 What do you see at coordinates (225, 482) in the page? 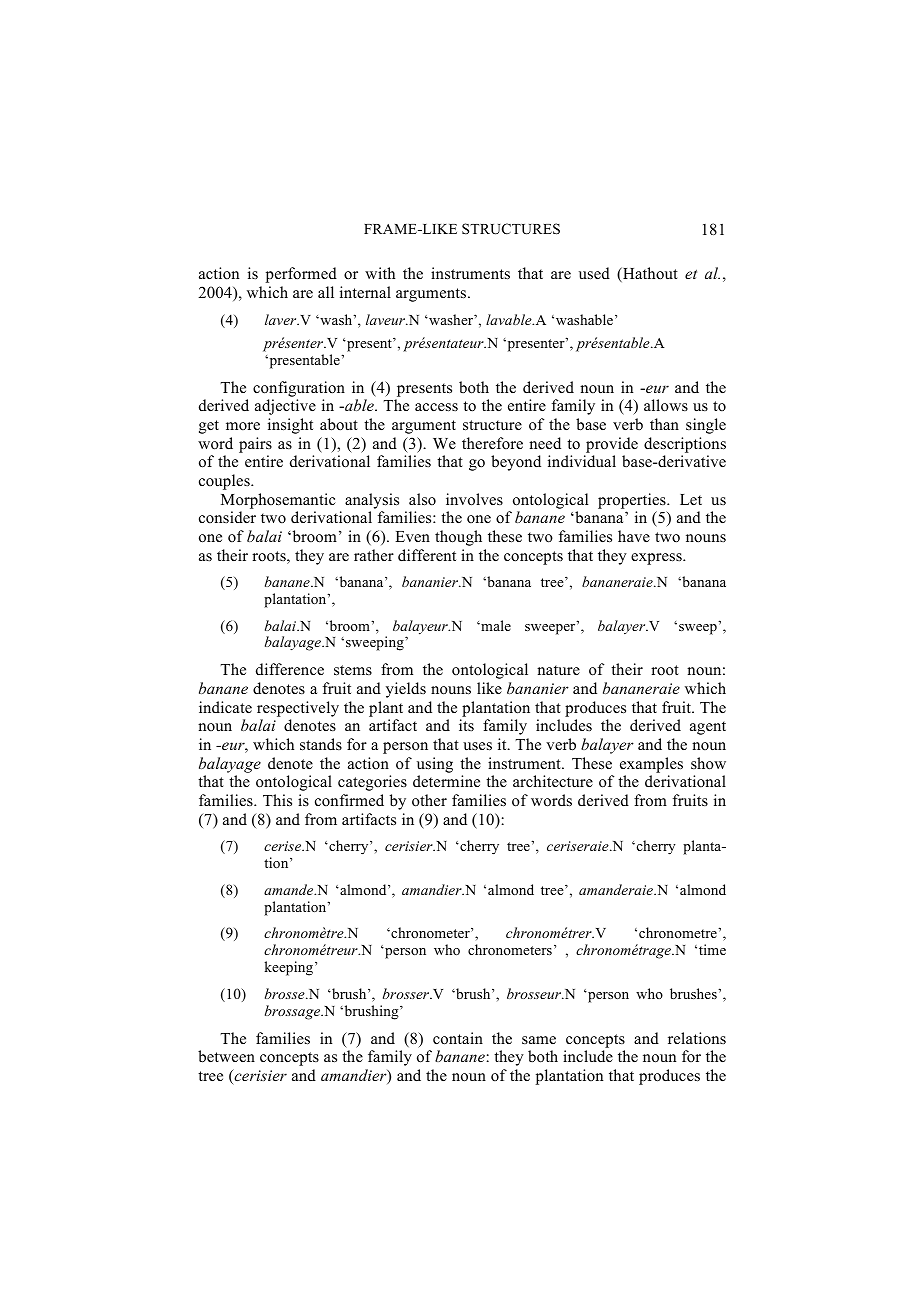
I see `couples` at bounding box center [225, 482].
